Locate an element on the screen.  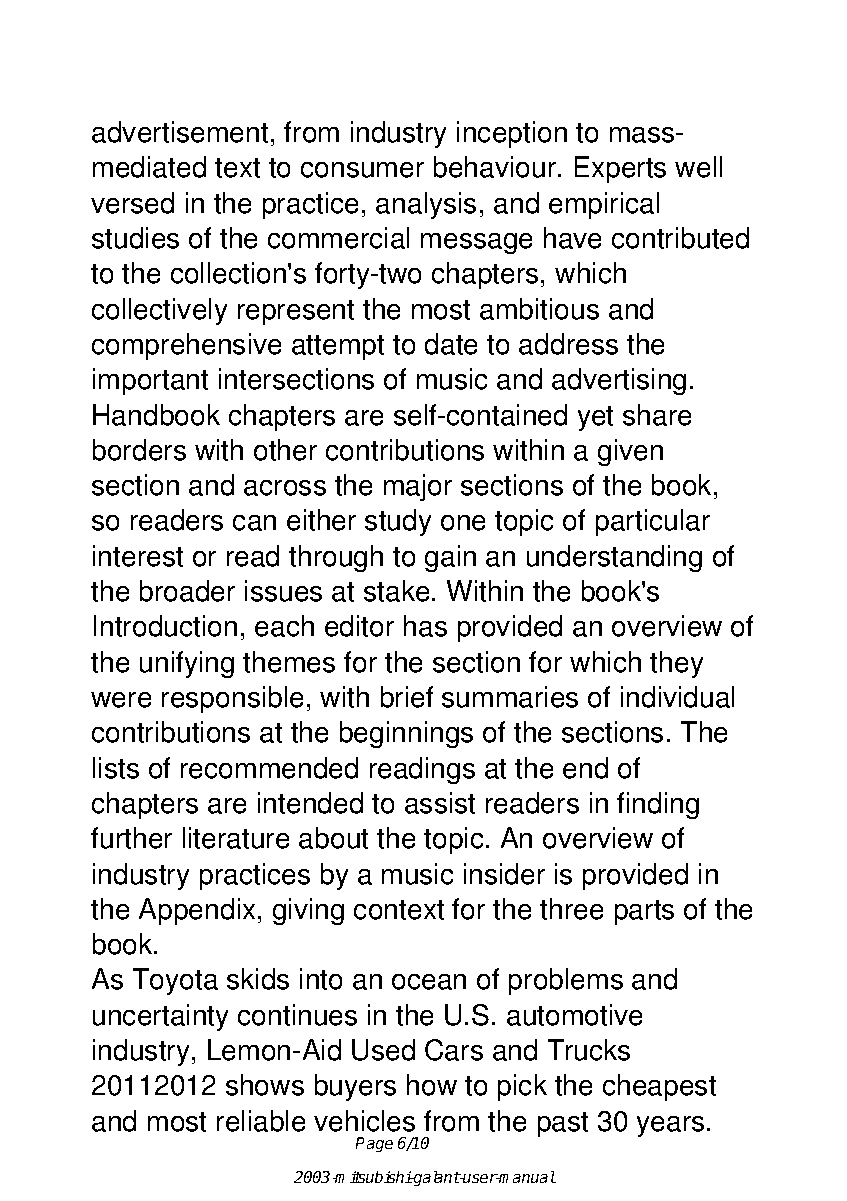
consumer is located at coordinates (362, 170).
